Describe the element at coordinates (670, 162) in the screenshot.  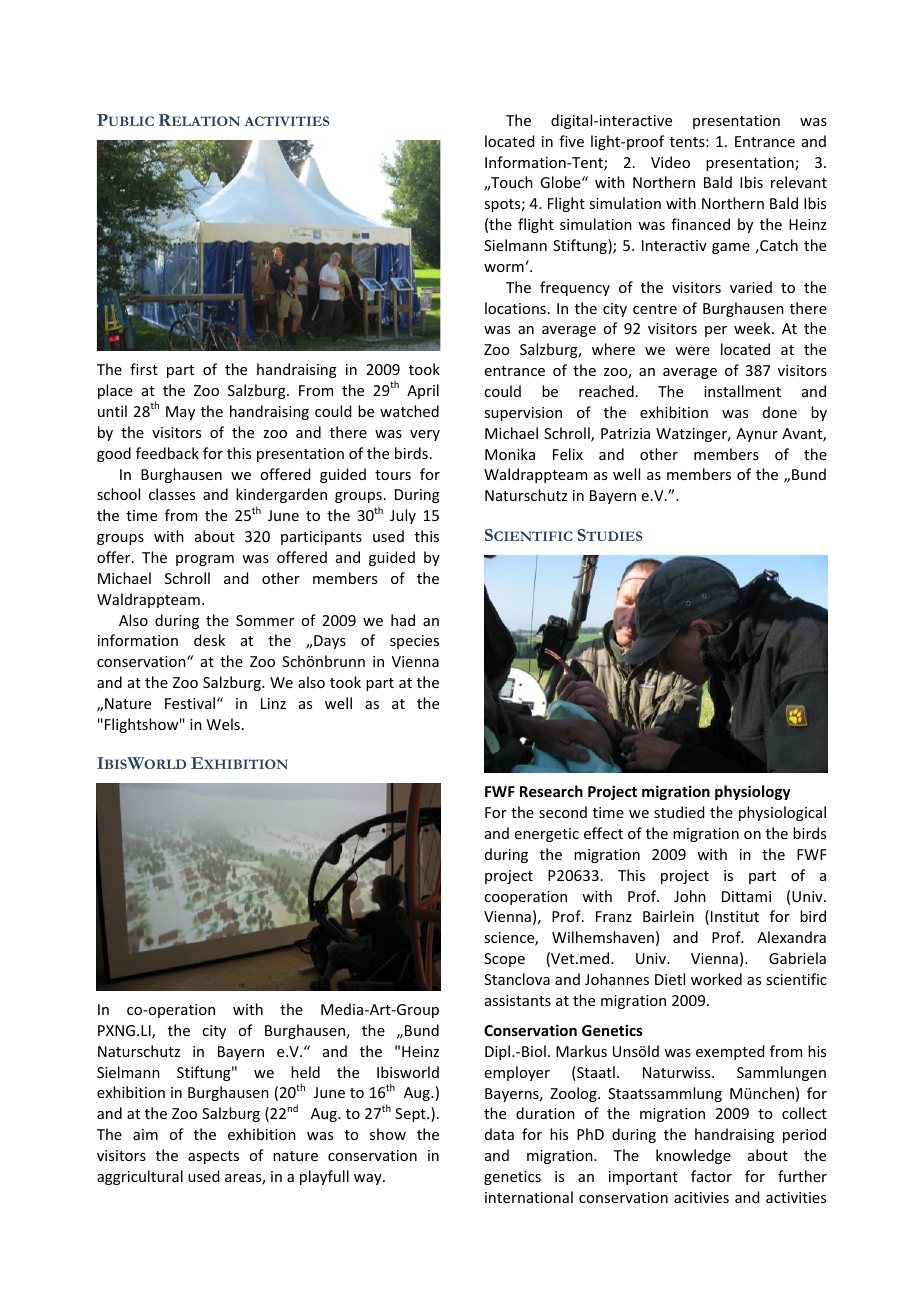
I see `Video` at that location.
